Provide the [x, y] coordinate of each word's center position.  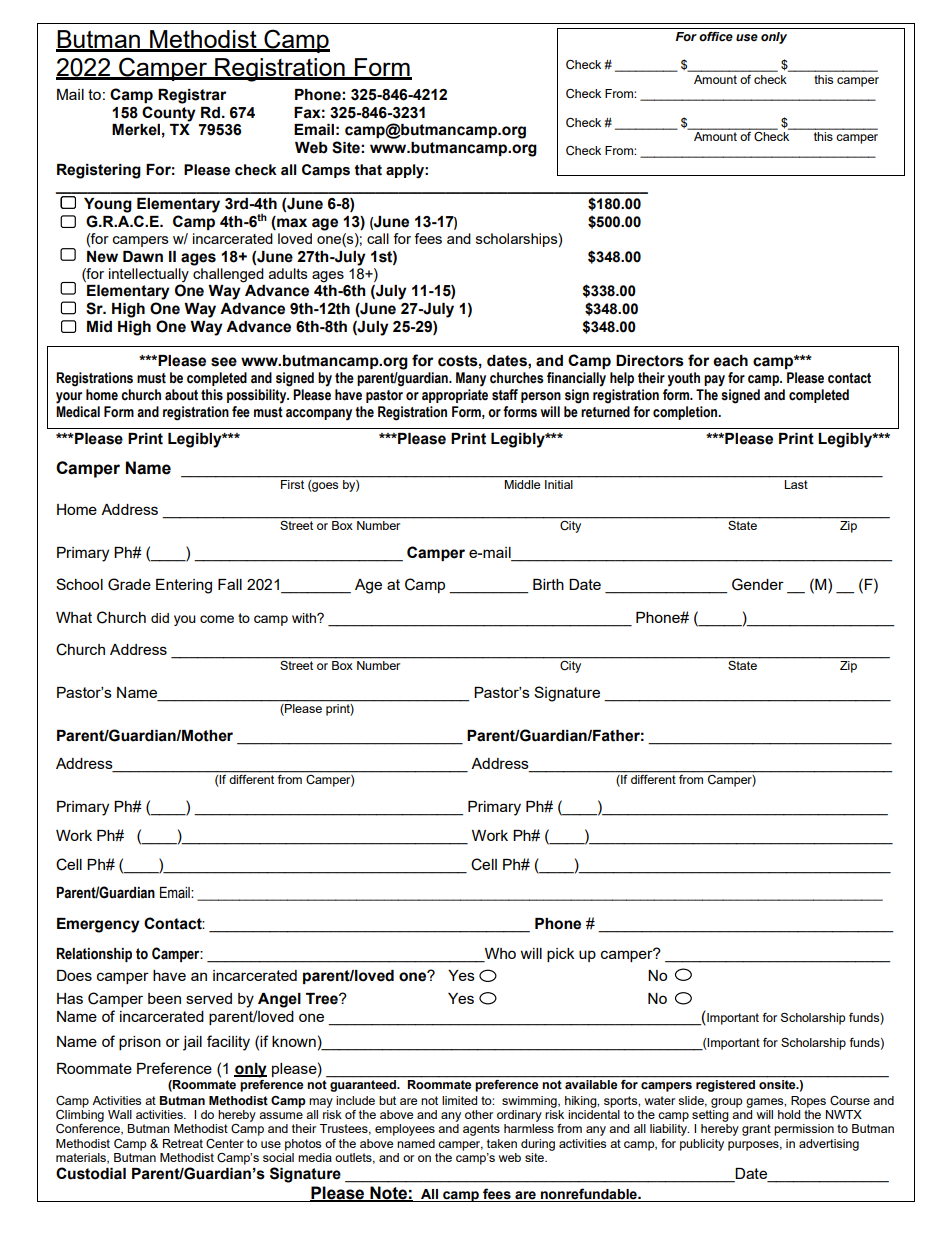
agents [481, 1130]
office [716, 36]
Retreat [183, 1143]
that [368, 170]
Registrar [192, 96]
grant [756, 1130]
